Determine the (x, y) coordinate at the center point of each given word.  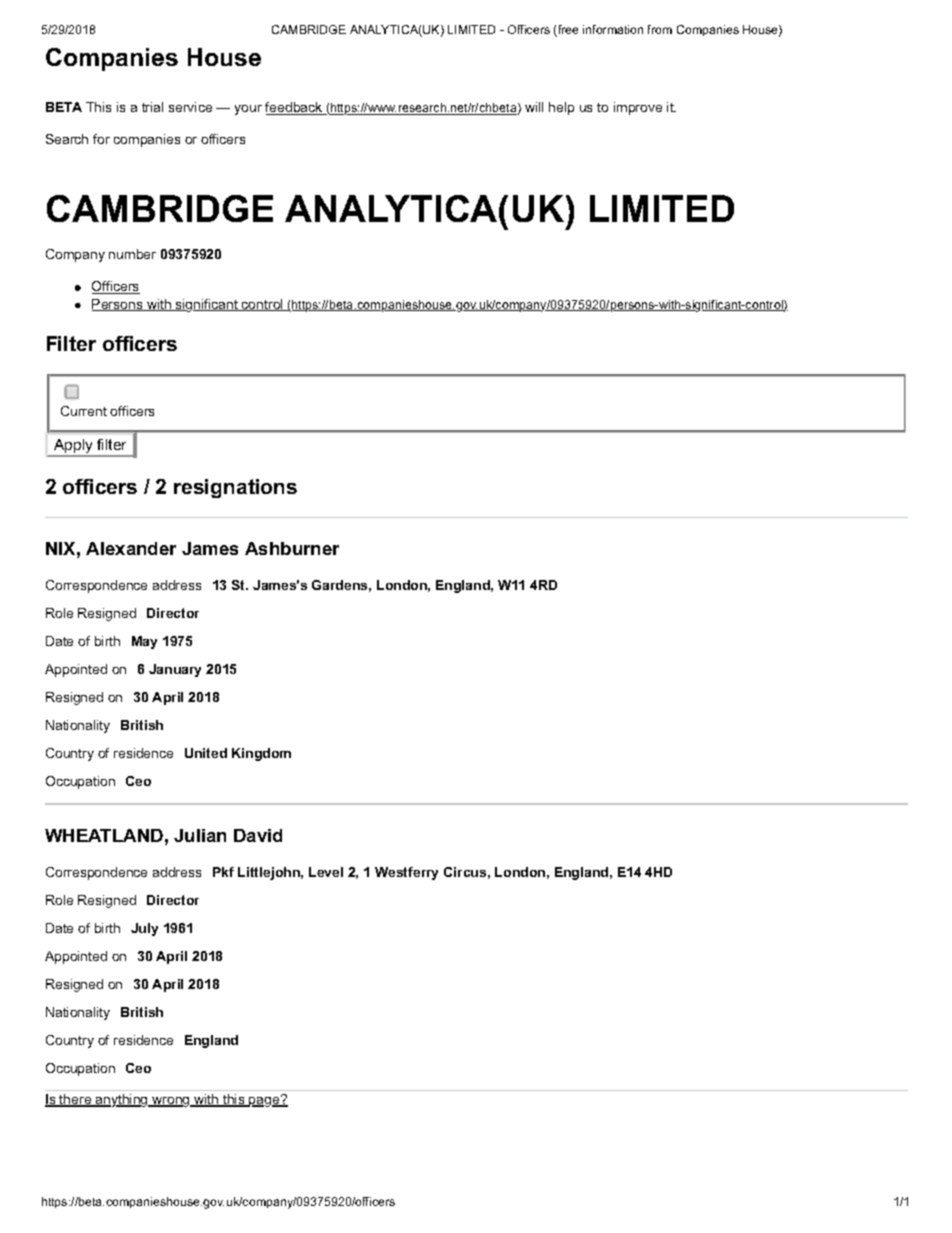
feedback (295, 108)
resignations (235, 488)
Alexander (131, 548)
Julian (200, 835)
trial (152, 107)
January (175, 670)
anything (122, 1100)
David (258, 835)
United (206, 753)
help (561, 108)
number (132, 254)
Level (326, 872)
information (613, 29)
